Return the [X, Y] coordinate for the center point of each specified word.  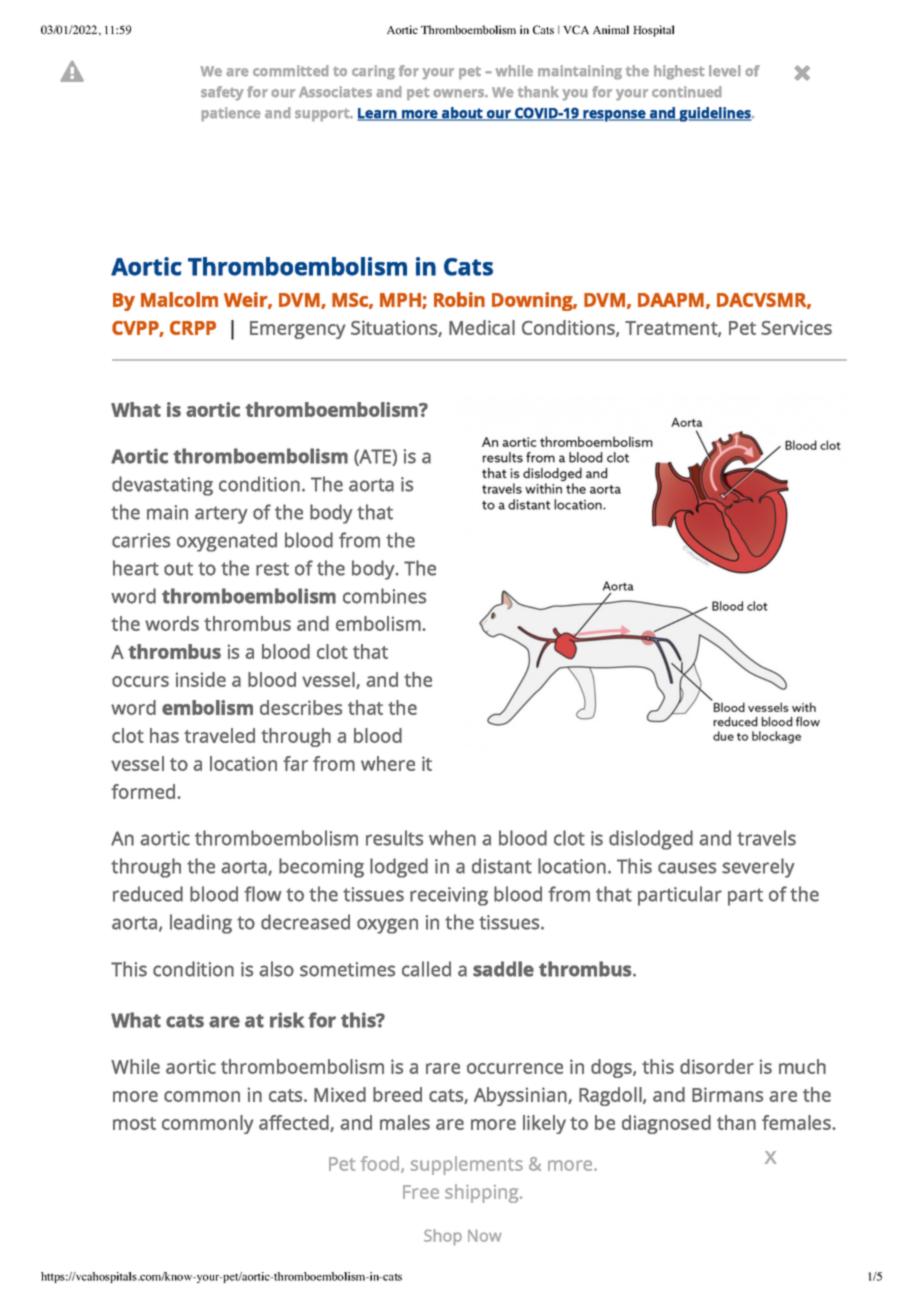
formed [144, 791]
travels [766, 838]
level [724, 70]
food [381, 1164]
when [452, 838]
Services [796, 327]
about [462, 114]
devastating [162, 486]
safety [222, 93]
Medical [482, 327]
